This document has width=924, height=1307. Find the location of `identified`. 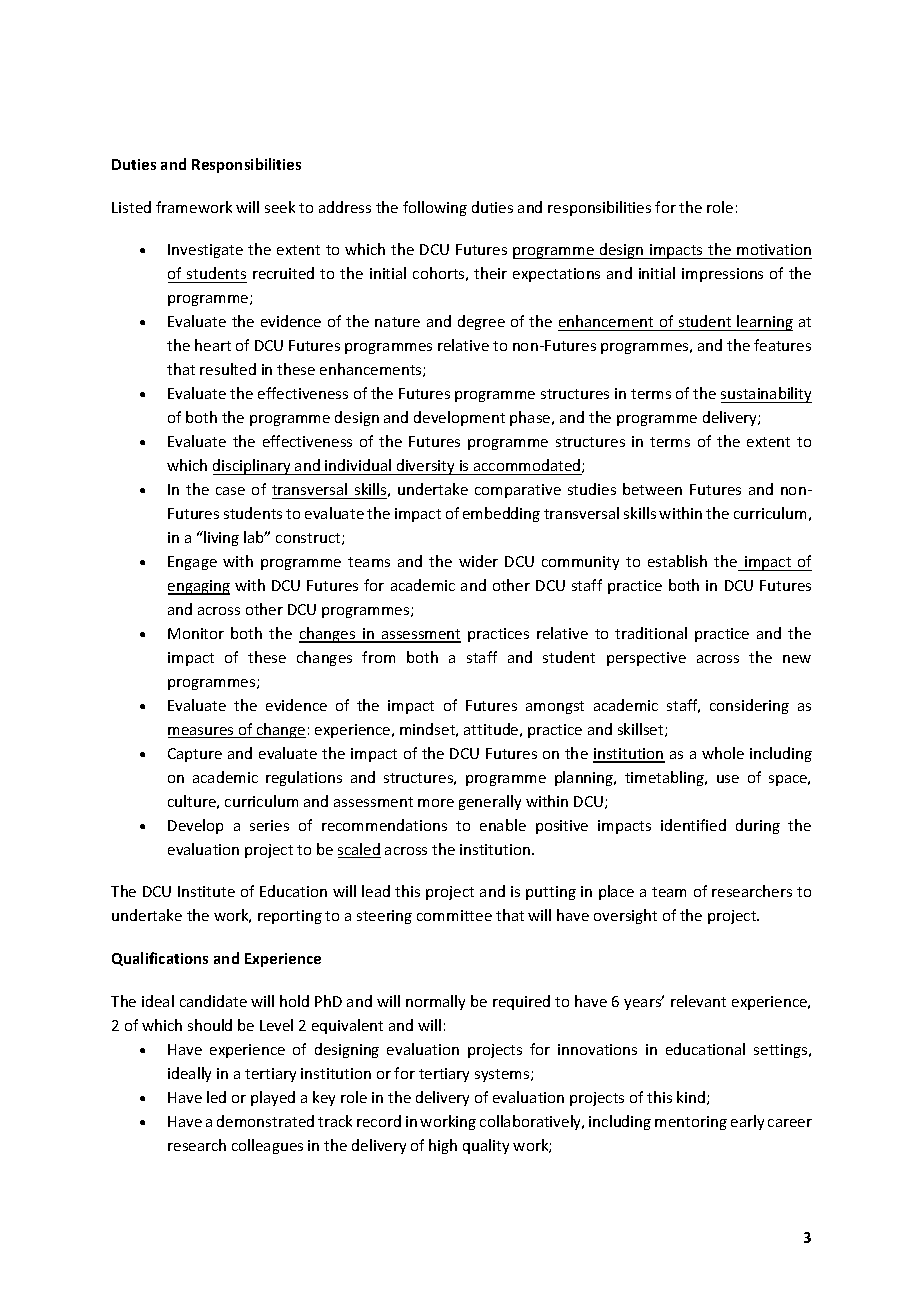

identified is located at coordinates (693, 825).
